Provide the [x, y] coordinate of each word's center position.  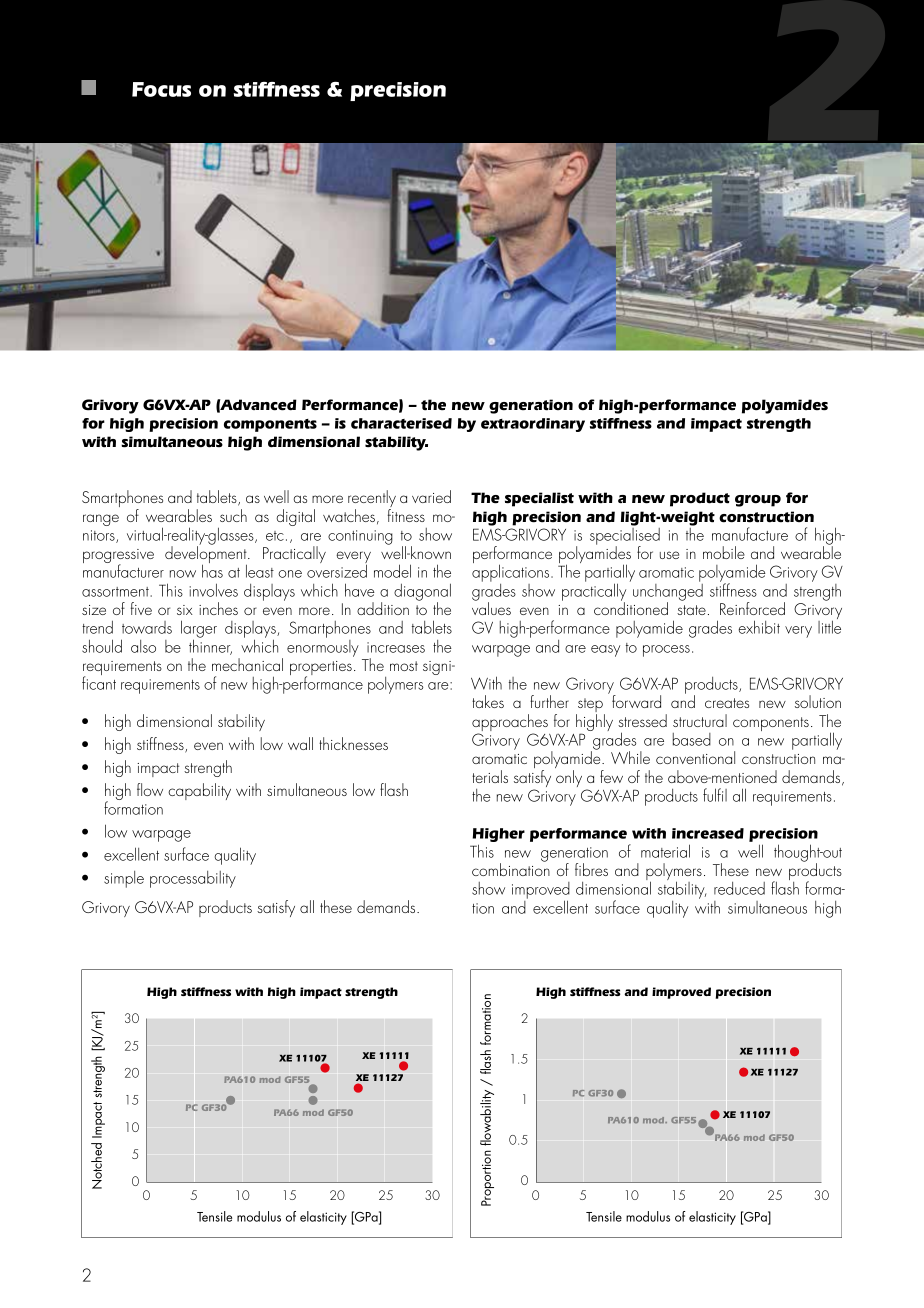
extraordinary [533, 425]
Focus [161, 89]
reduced [739, 888]
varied [431, 496]
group [758, 501]
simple [124, 879]
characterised [401, 423]
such [233, 515]
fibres [591, 869]
